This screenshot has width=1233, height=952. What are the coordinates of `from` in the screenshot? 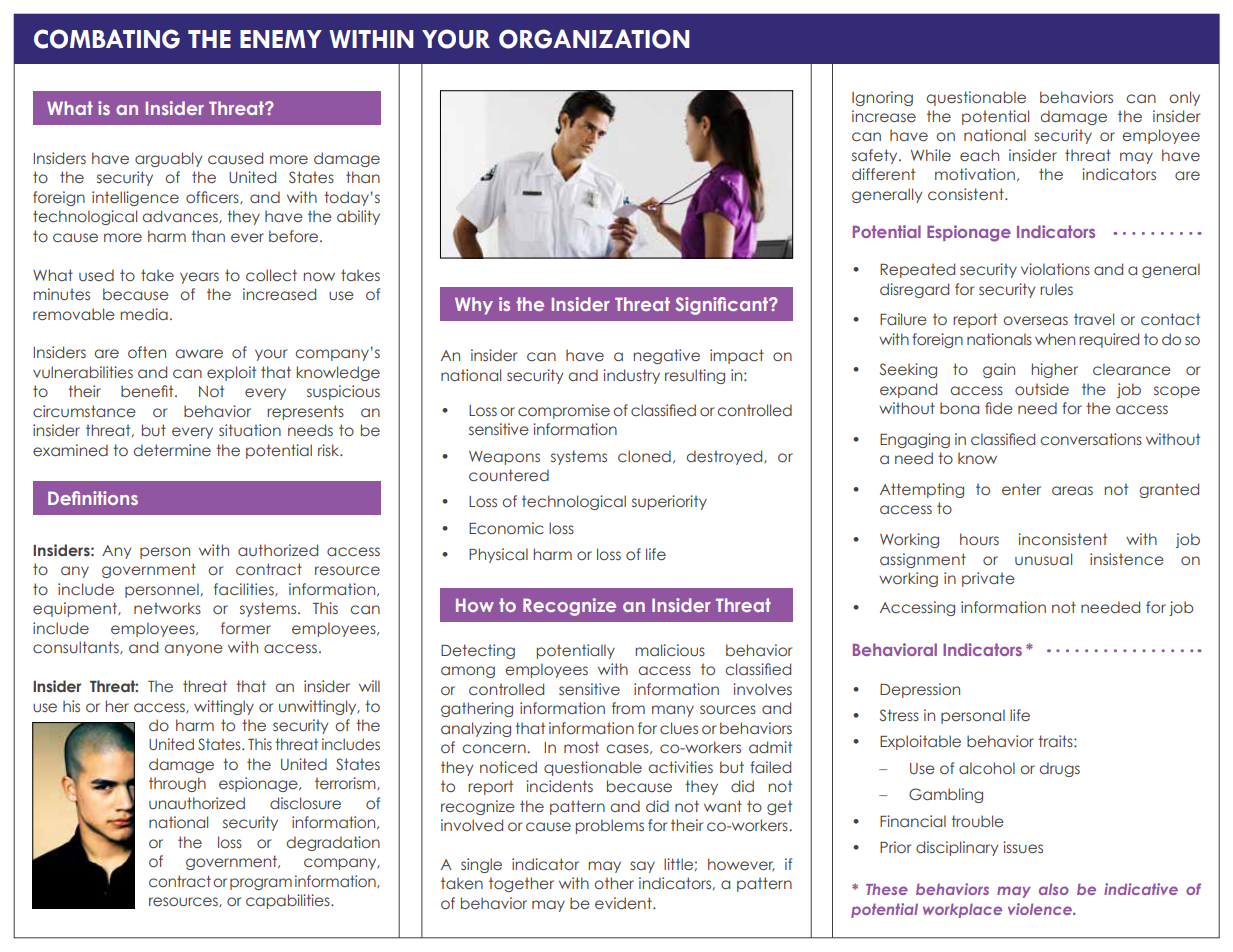 It's located at (628, 708).
